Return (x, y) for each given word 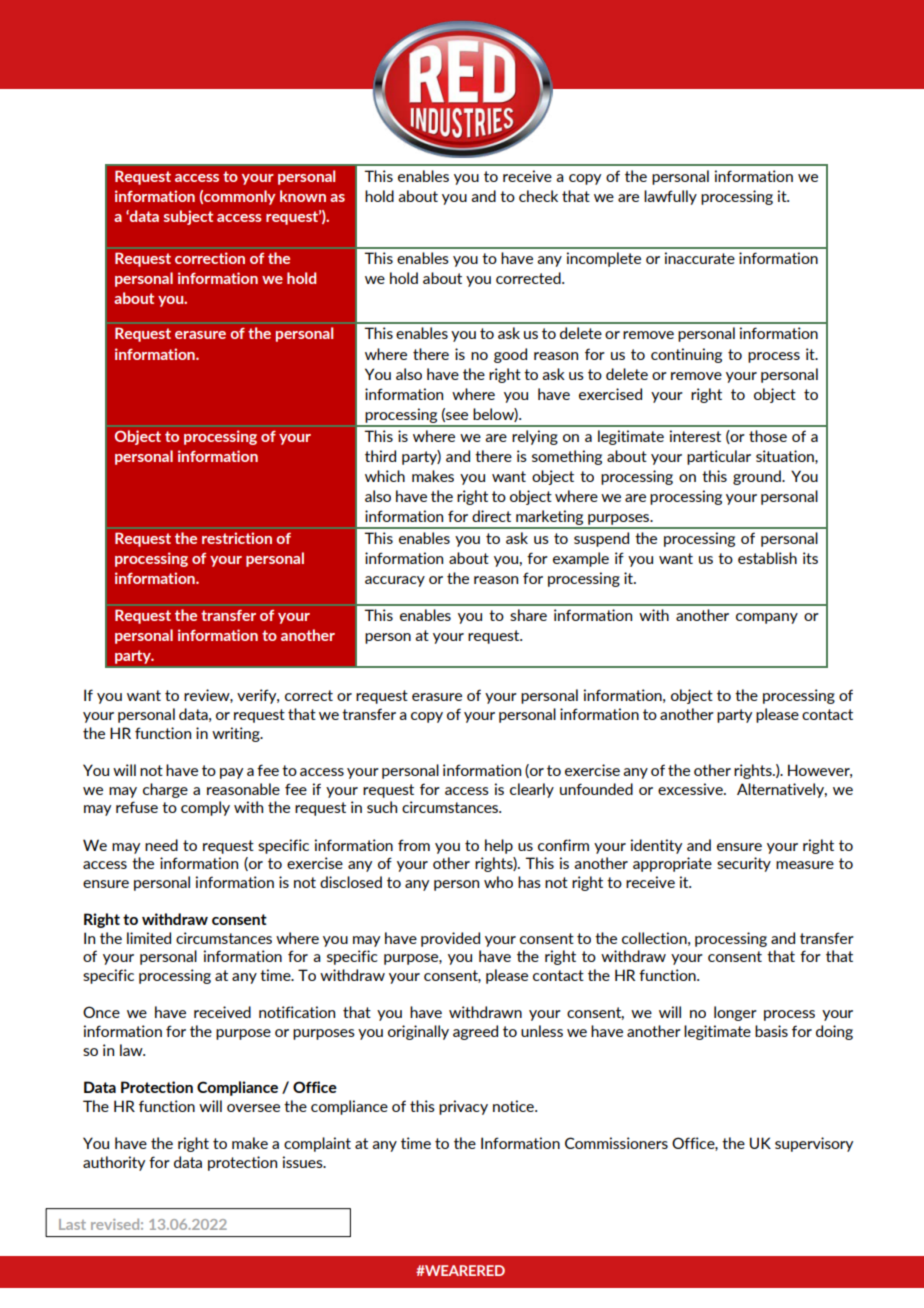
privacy (463, 1107)
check (538, 196)
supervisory (814, 1144)
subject (188, 217)
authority (114, 1163)
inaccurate (700, 258)
